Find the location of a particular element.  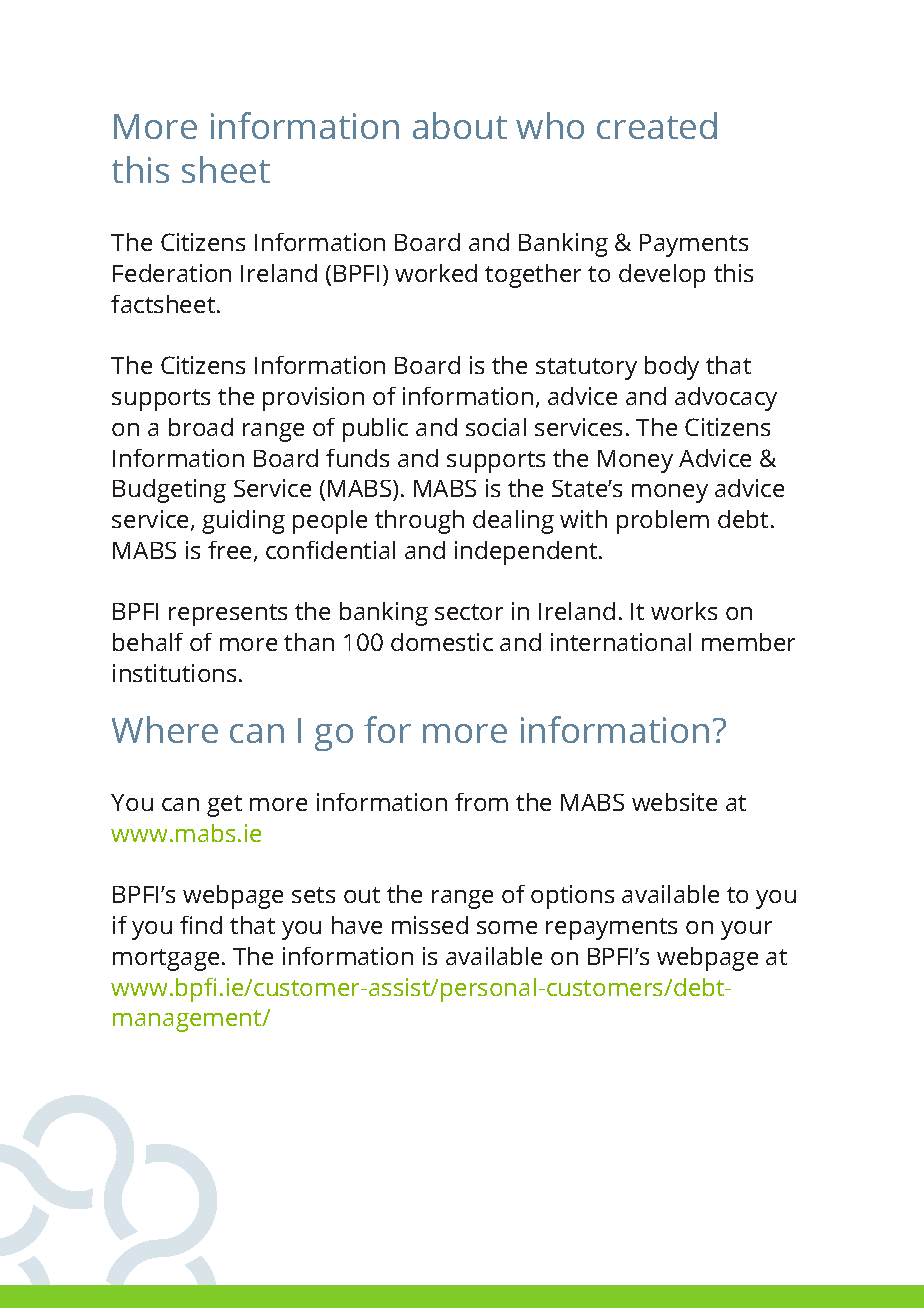

broad is located at coordinates (201, 427).
